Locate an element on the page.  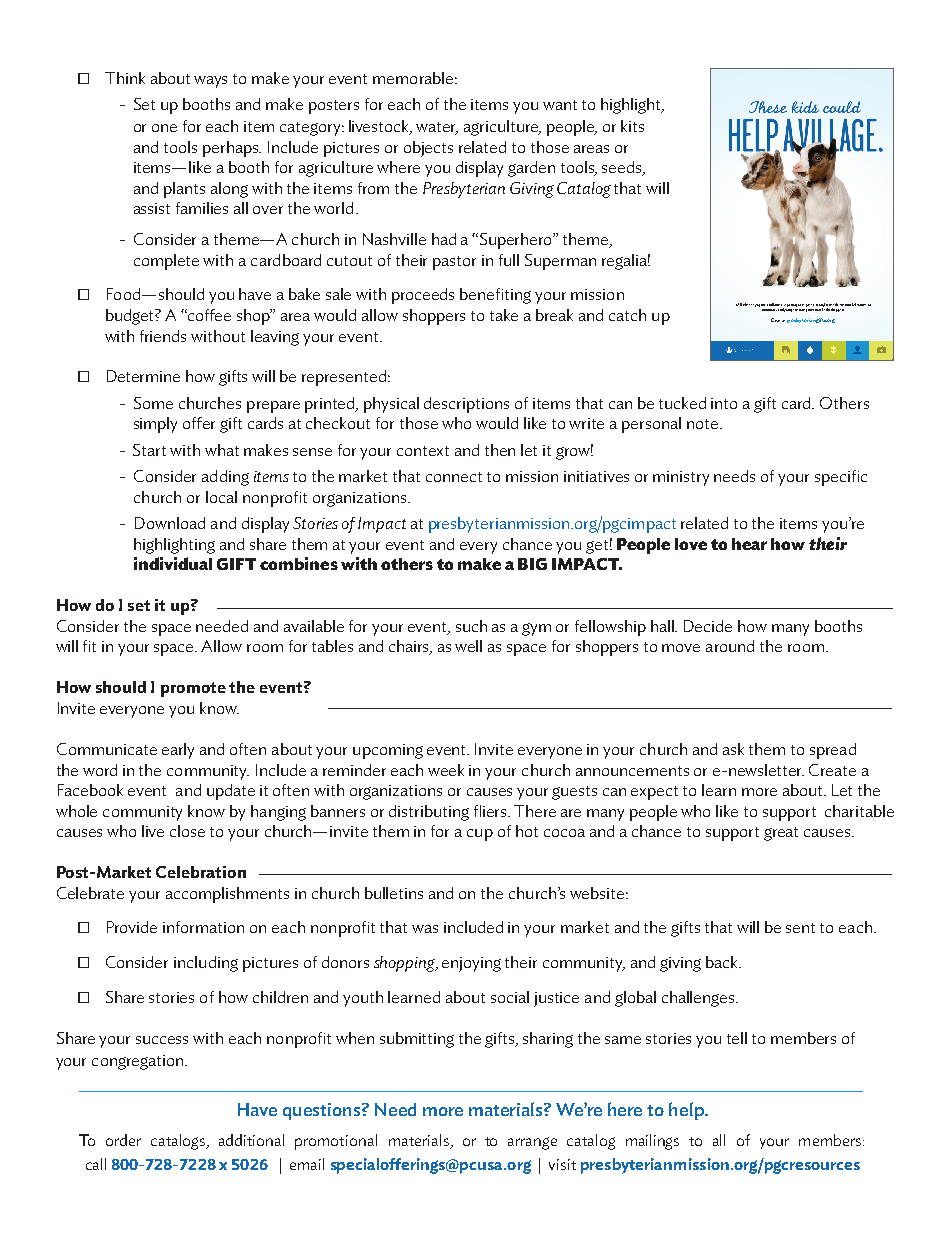
early is located at coordinates (178, 751).
